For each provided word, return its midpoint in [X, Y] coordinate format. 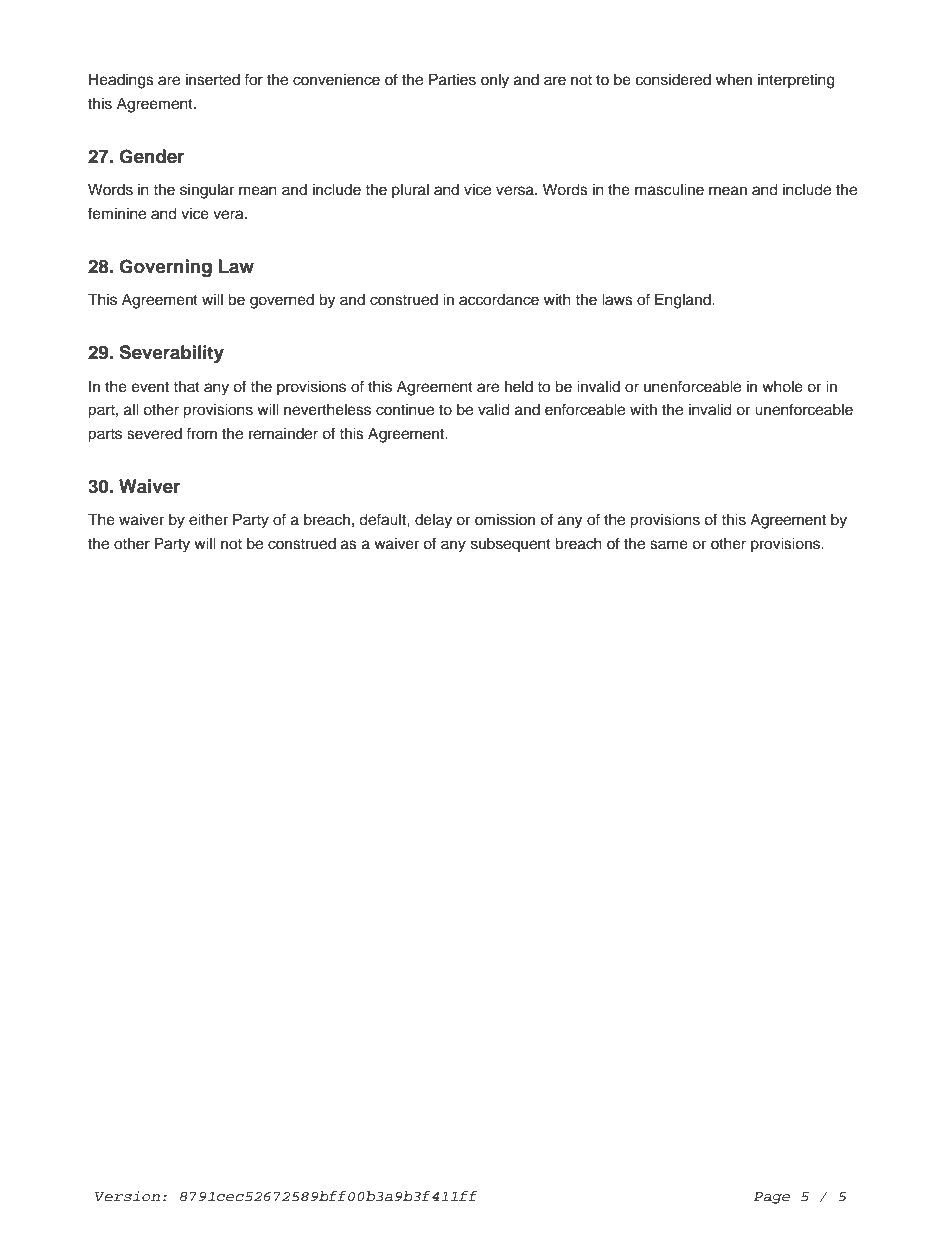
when [734, 80]
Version [127, 1196]
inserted [213, 80]
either [208, 520]
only [495, 81]
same [669, 545]
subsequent [511, 545]
